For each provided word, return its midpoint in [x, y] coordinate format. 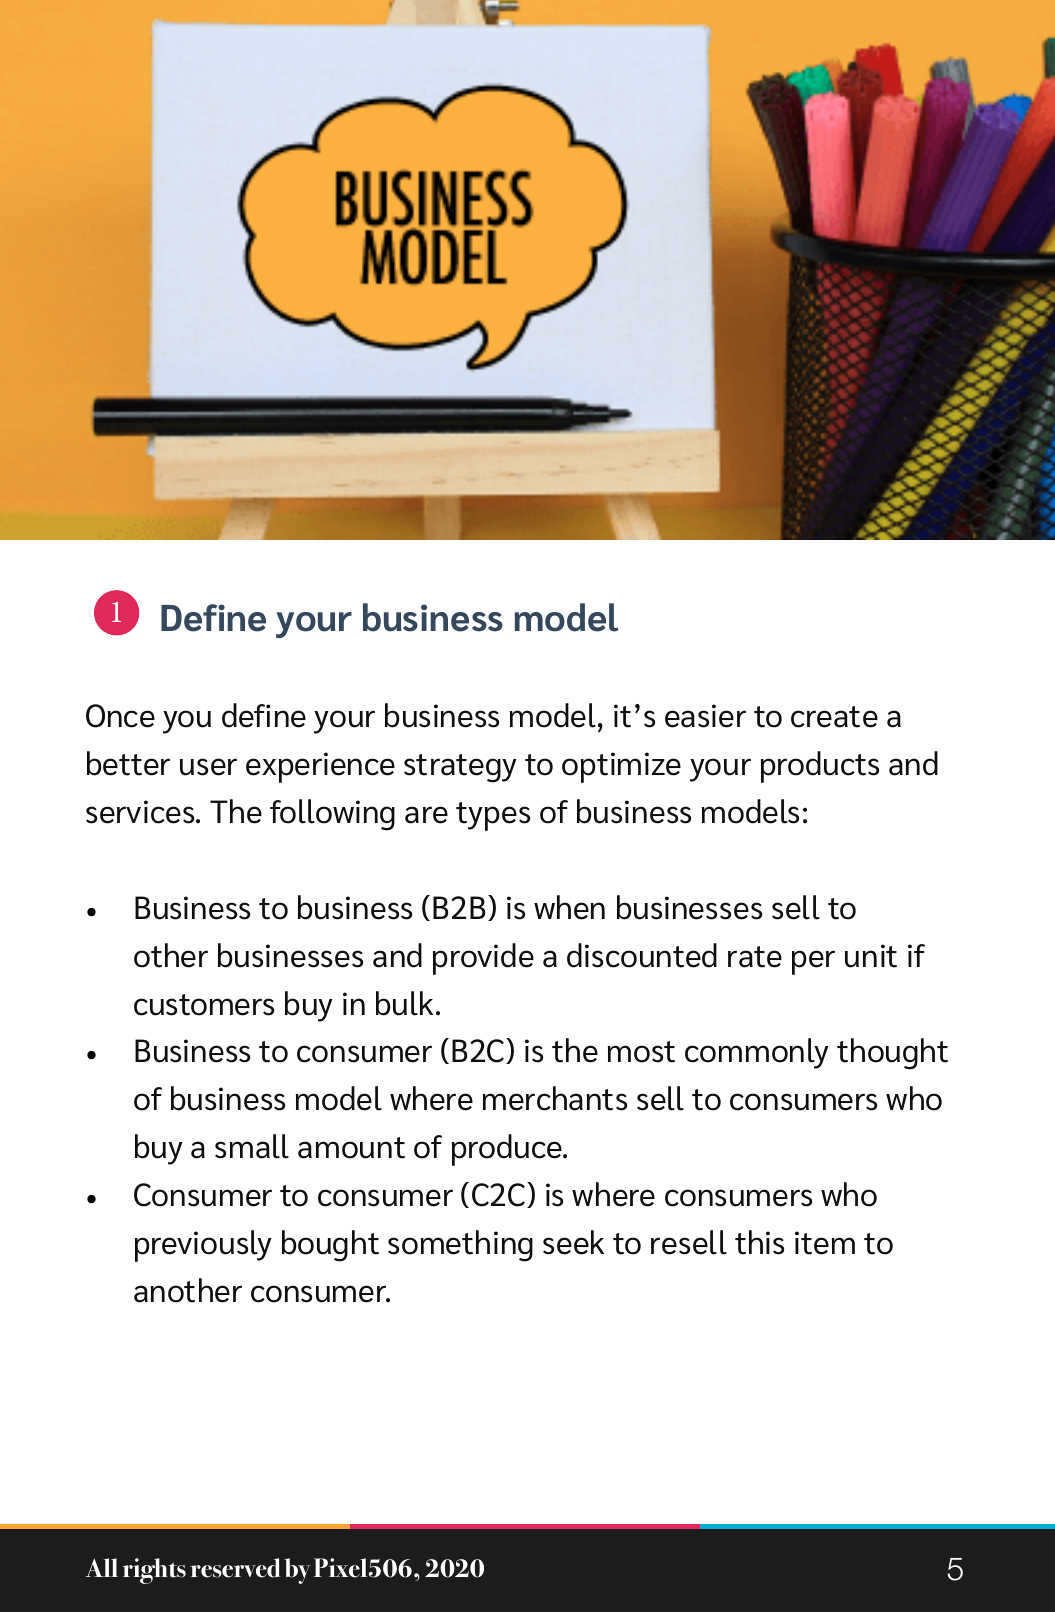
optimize [621, 767]
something [460, 1246]
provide [483, 959]
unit [871, 956]
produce [508, 1150]
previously [203, 1246]
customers [204, 1005]
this [759, 1242]
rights [154, 1571]
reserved [235, 1568]
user [208, 767]
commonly [757, 1053]
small [252, 1146]
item [825, 1243]
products [820, 767]
